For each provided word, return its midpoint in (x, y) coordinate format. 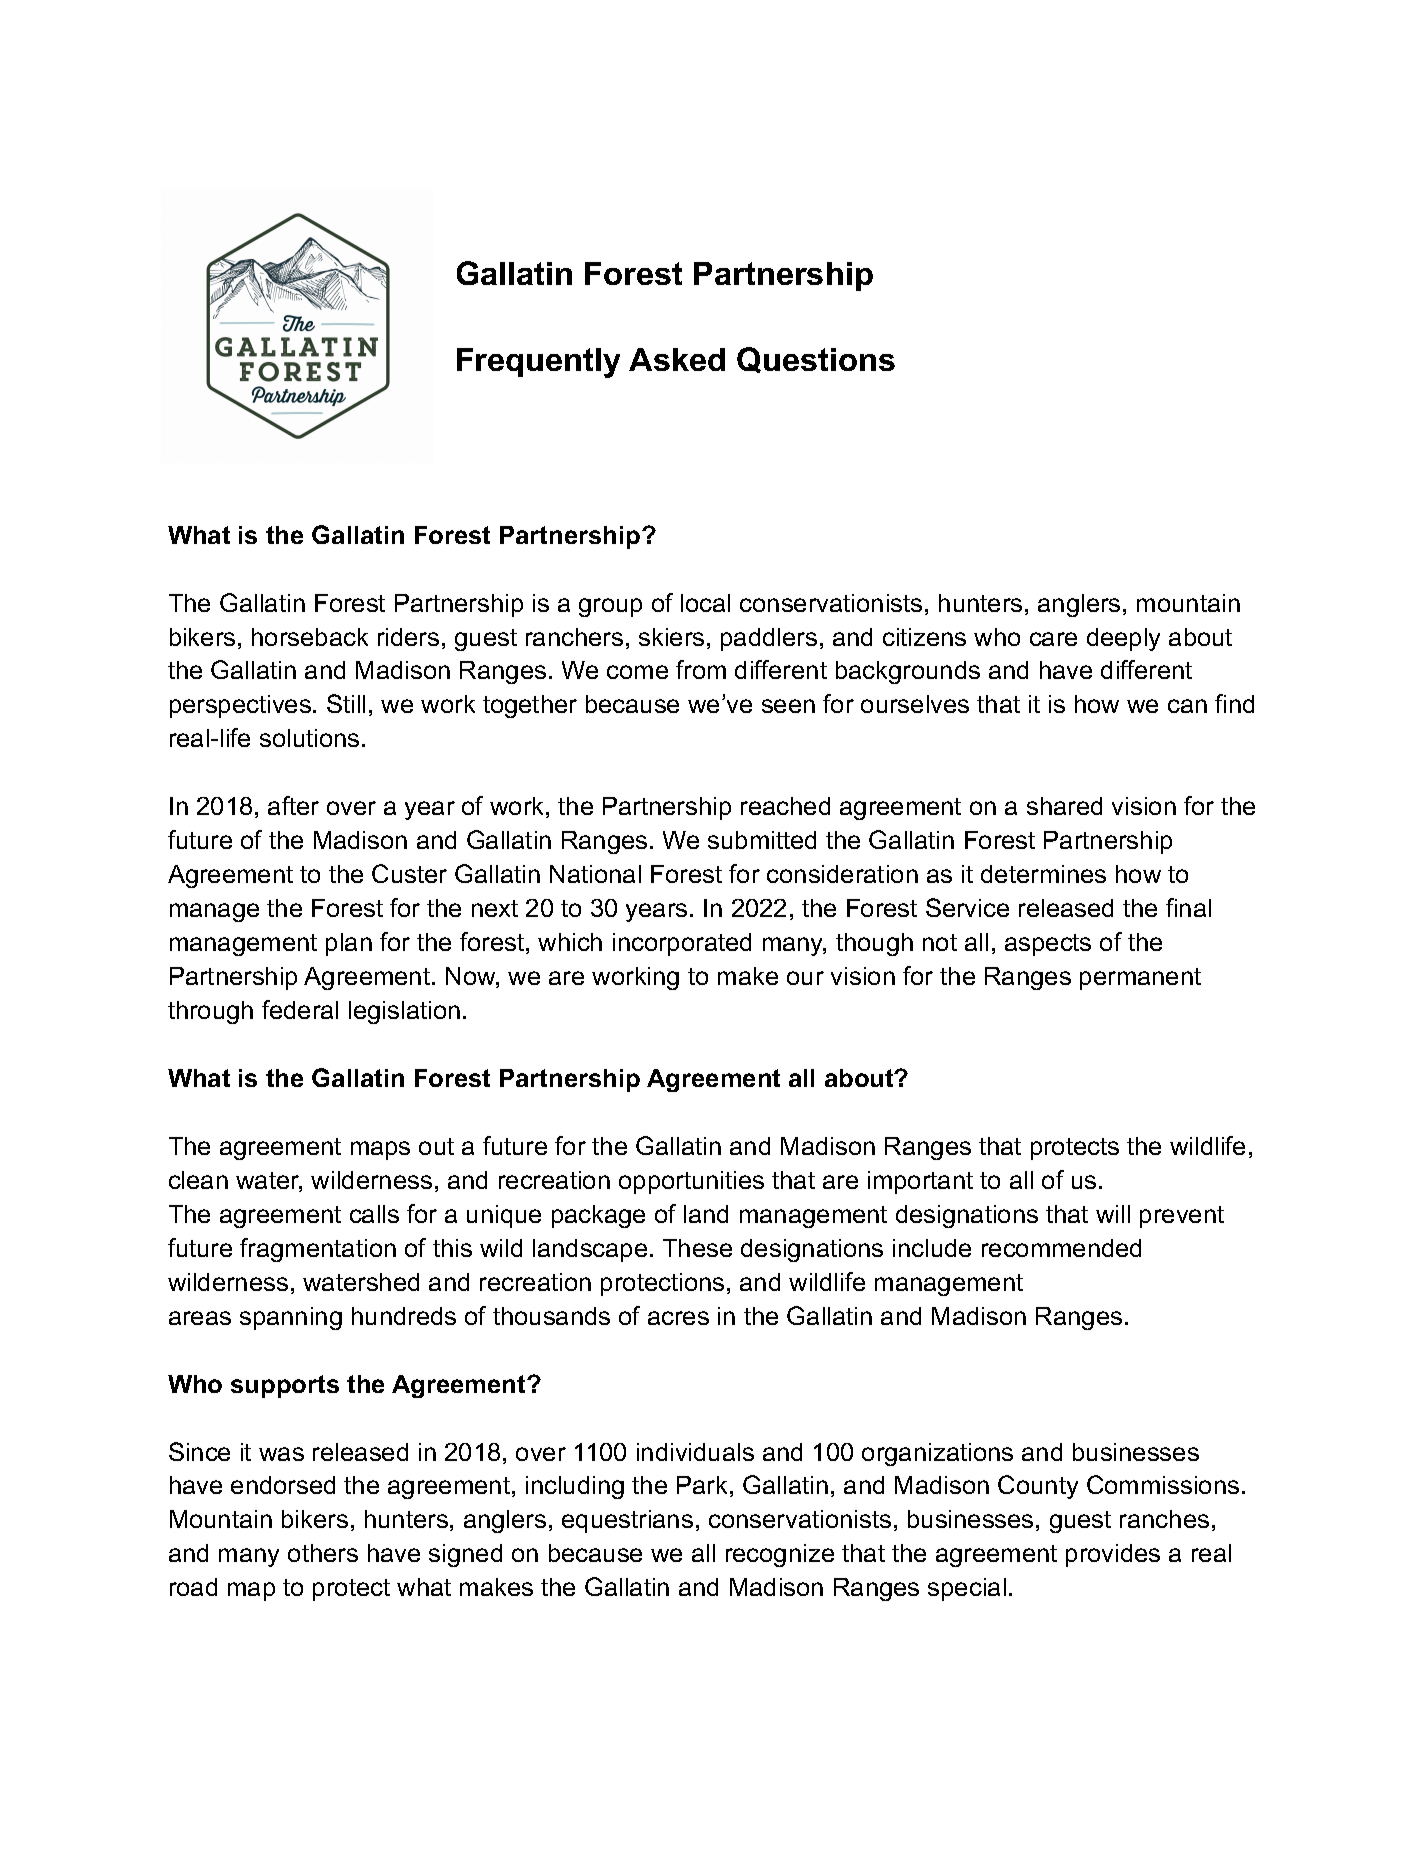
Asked (677, 359)
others (323, 1553)
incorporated (682, 944)
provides (1113, 1555)
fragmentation (318, 1250)
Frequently (538, 363)
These (697, 1248)
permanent (1140, 979)
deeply (1123, 639)
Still (346, 703)
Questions (816, 360)
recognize (780, 1555)
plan (349, 944)
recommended (1061, 1248)
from (701, 669)
